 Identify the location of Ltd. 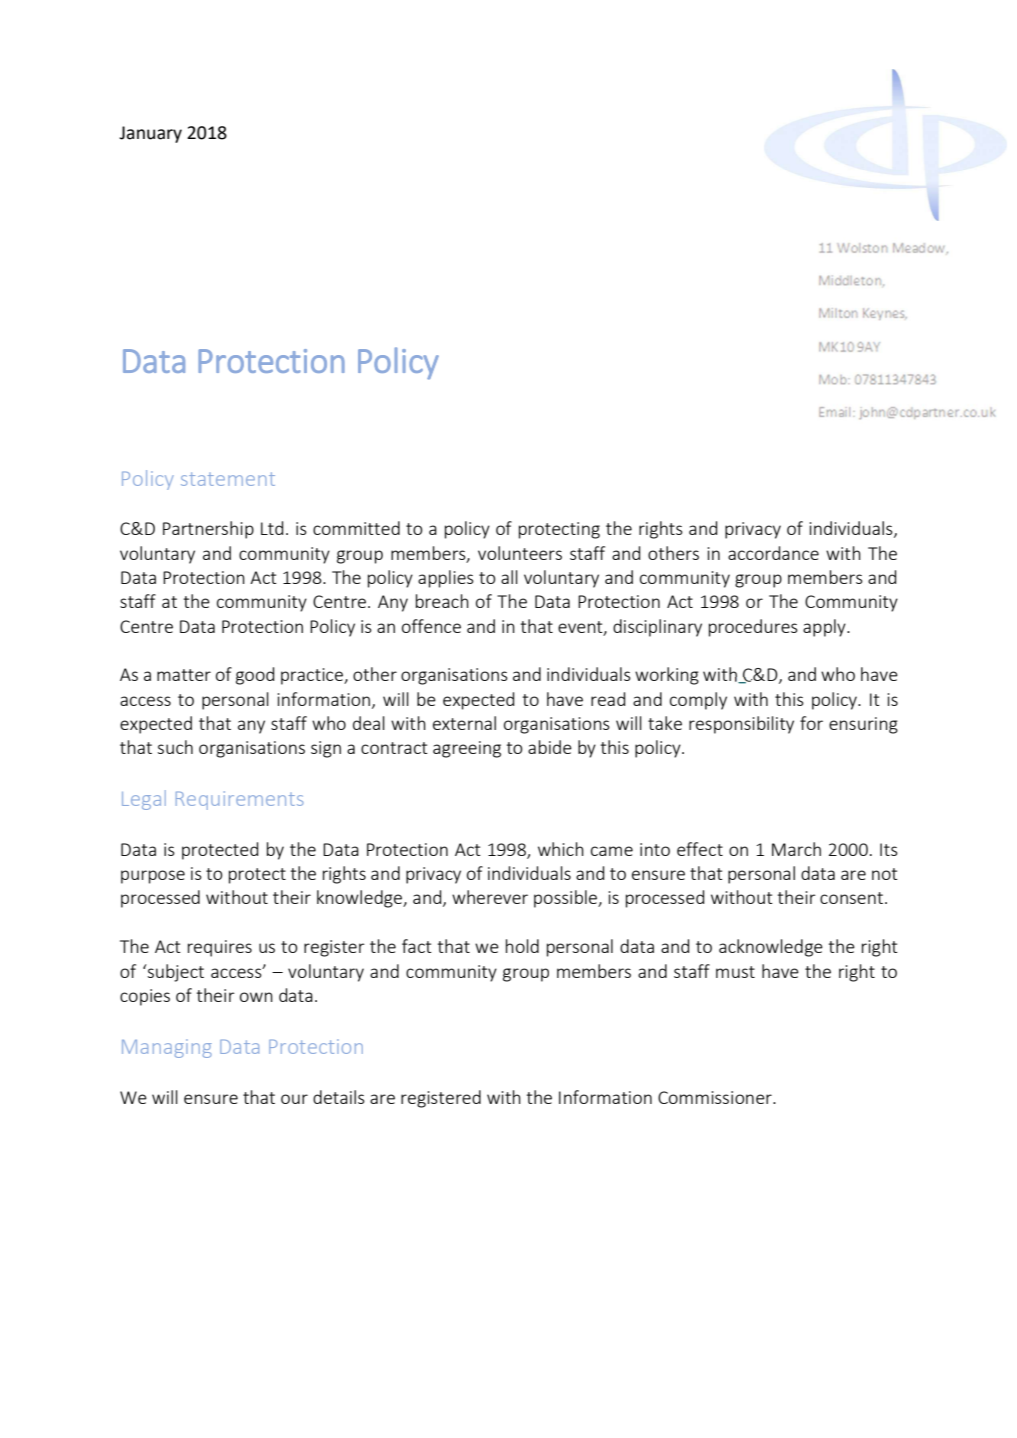
(272, 528).
